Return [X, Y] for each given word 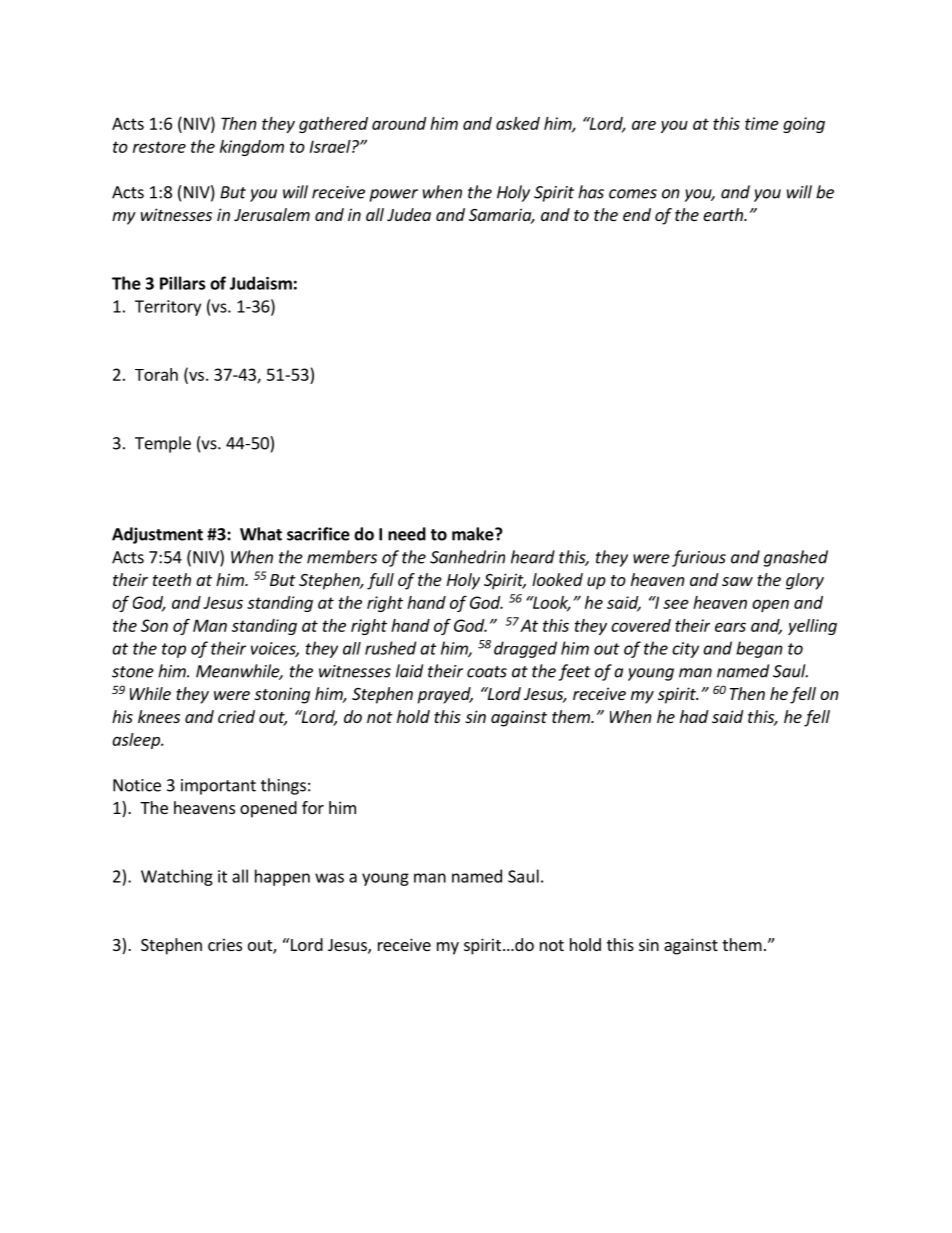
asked [518, 123]
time [762, 123]
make [474, 534]
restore [159, 147]
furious [699, 558]
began [759, 649]
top [174, 650]
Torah [156, 374]
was [329, 878]
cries [225, 944]
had [694, 716]
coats [487, 672]
